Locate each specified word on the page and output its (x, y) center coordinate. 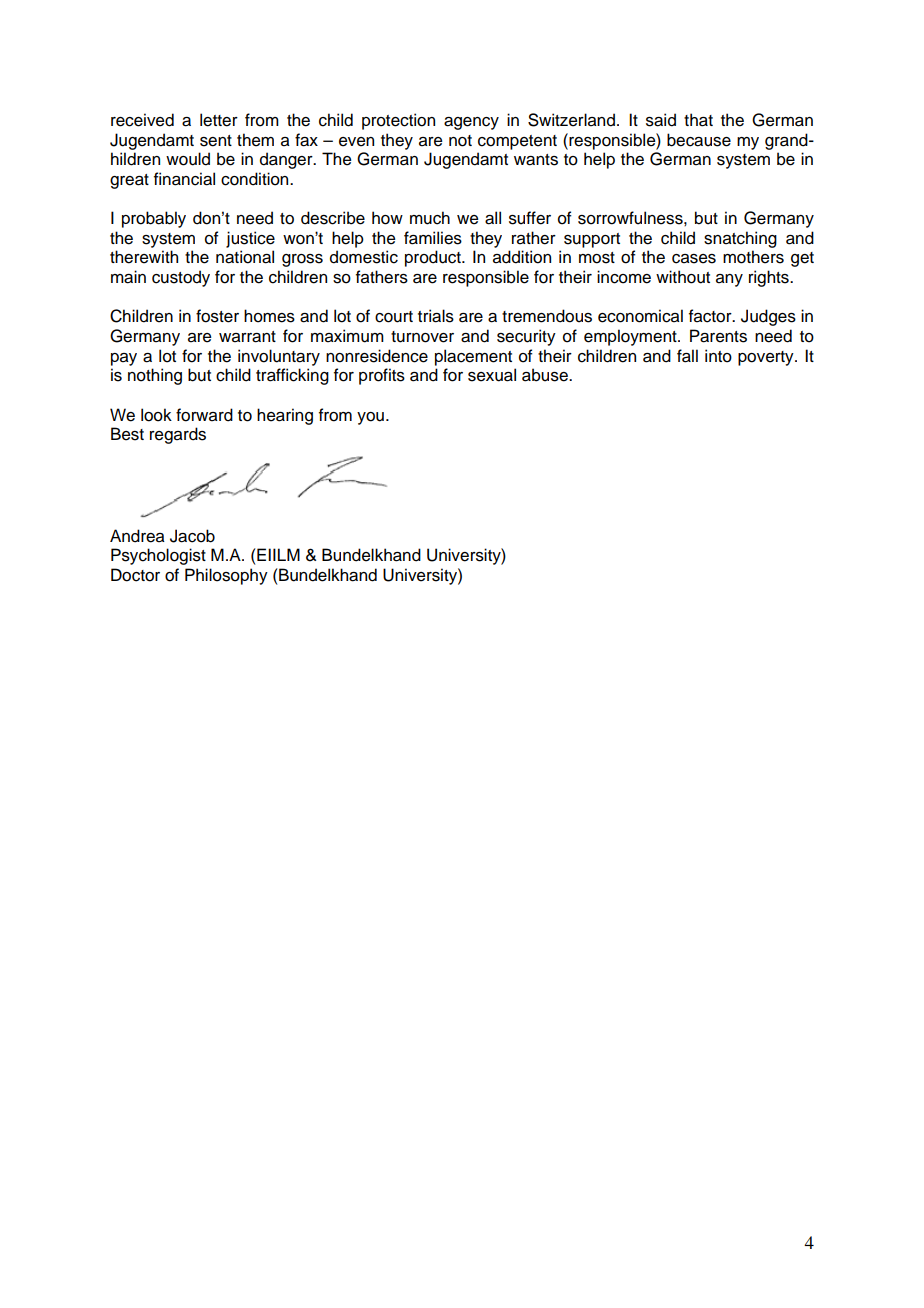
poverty (767, 358)
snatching (740, 239)
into (718, 356)
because (699, 140)
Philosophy (226, 576)
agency (471, 123)
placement (473, 357)
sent (216, 141)
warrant (247, 337)
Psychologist (158, 556)
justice (250, 239)
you (370, 418)
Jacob (192, 536)
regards (178, 435)
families (433, 238)
